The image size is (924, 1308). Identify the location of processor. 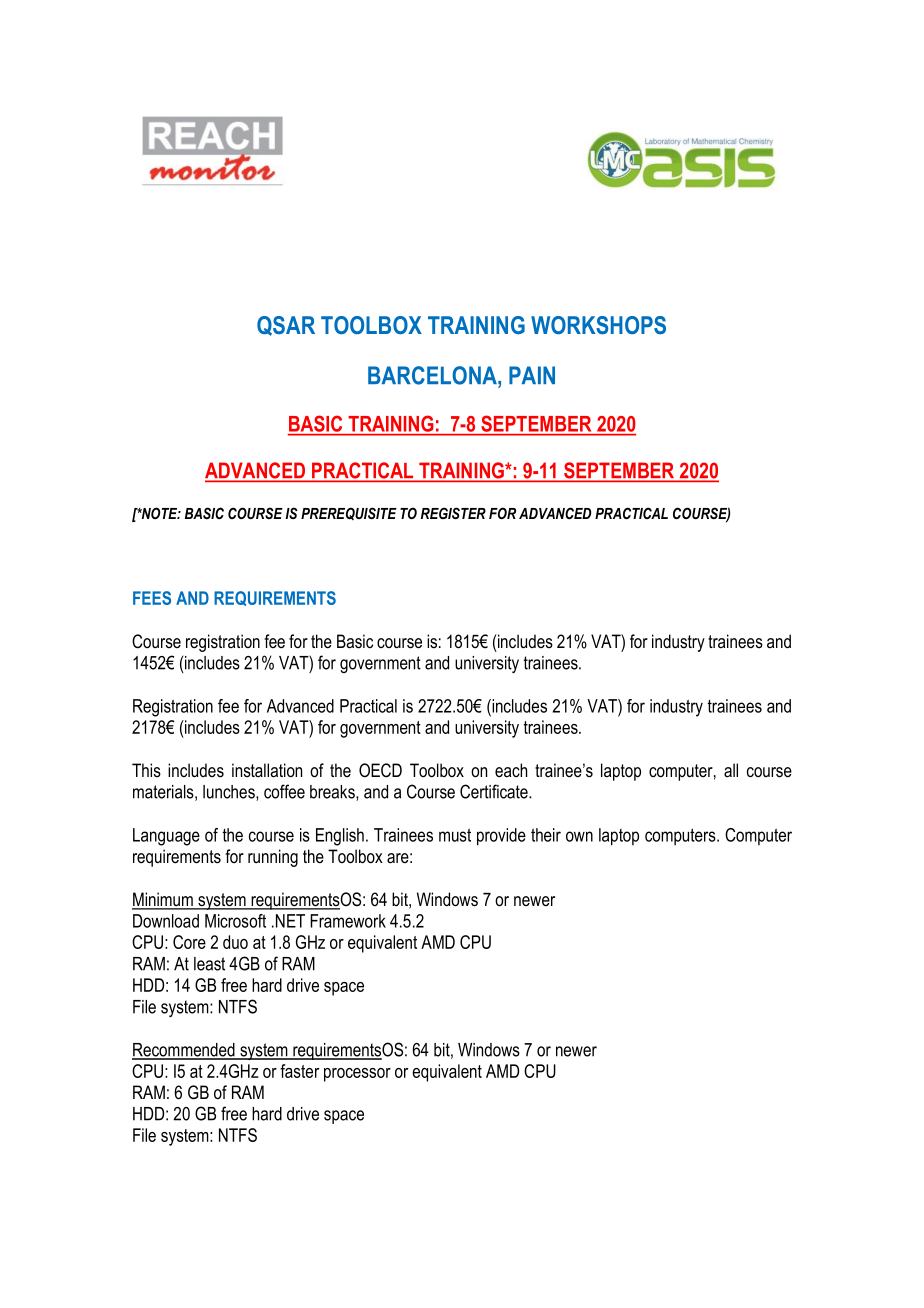
(357, 1075).
